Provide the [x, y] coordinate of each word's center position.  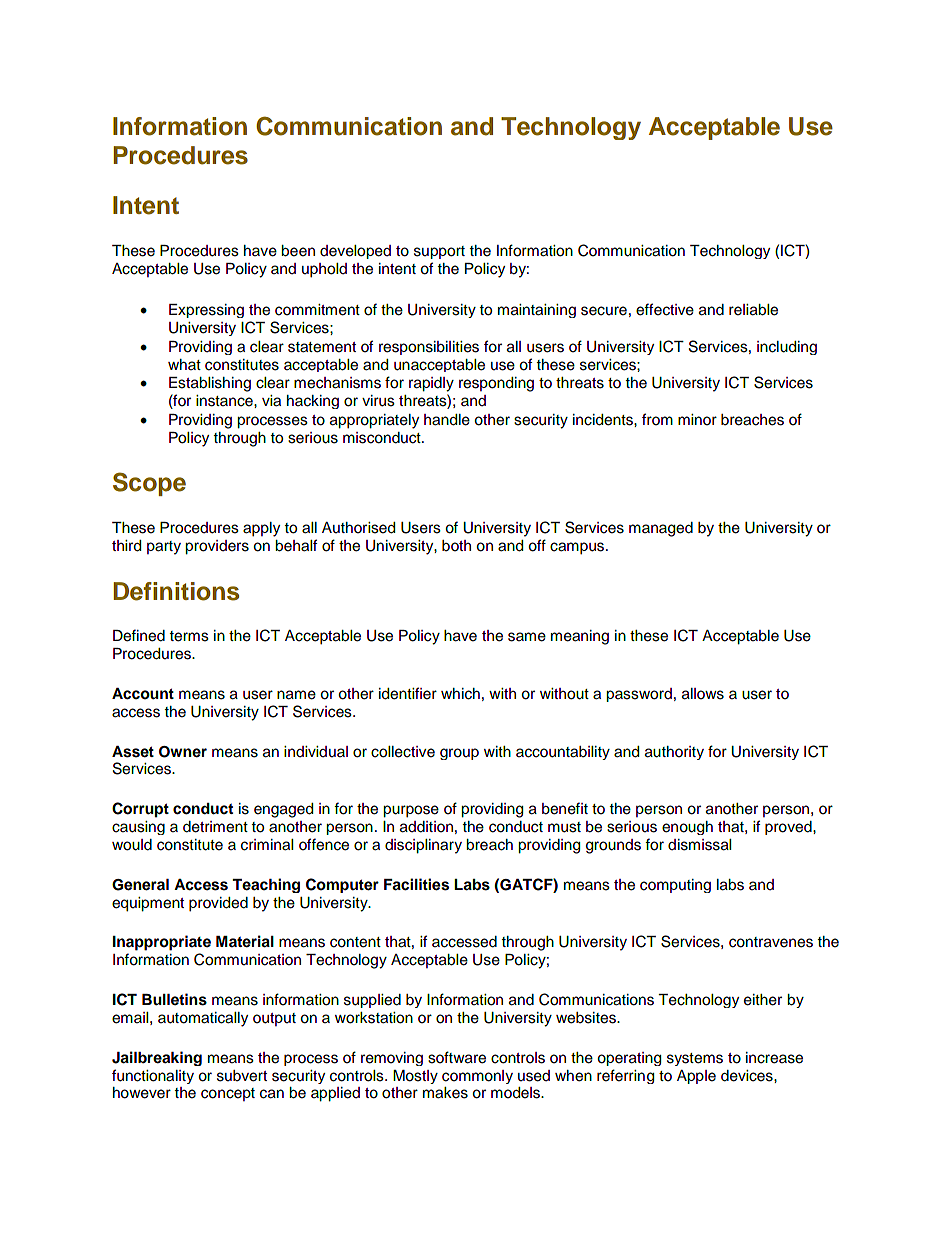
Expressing [206, 311]
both [456, 546]
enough [687, 828]
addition [426, 827]
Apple [696, 1077]
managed [661, 529]
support [439, 252]
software [457, 1057]
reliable [753, 310]
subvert [242, 1076]
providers [217, 547]
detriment [215, 827]
